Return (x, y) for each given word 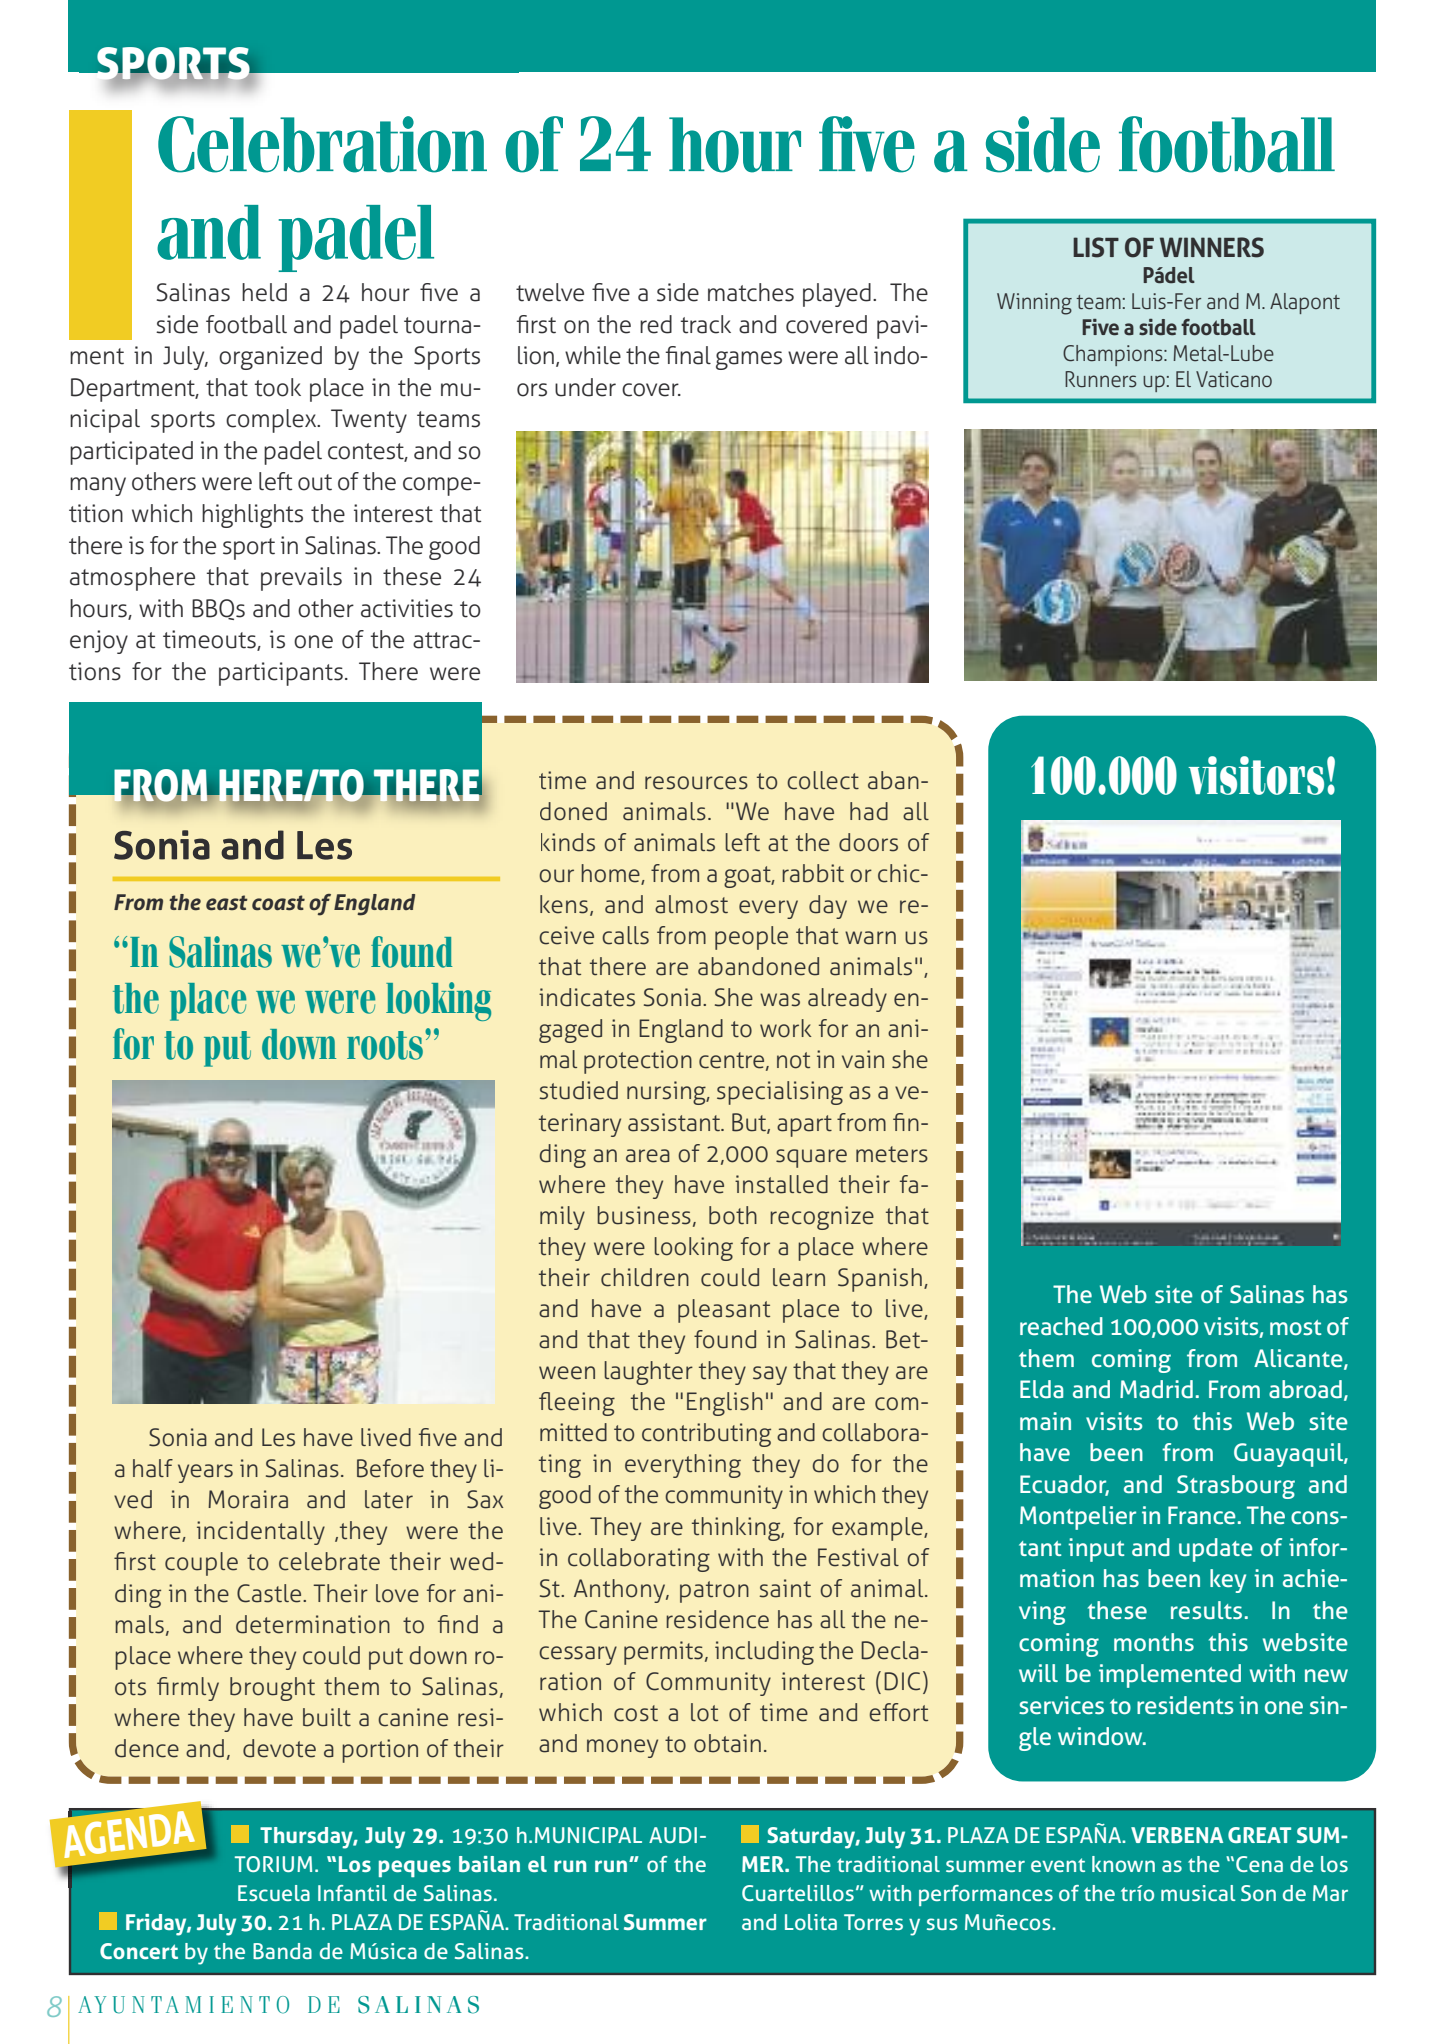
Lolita (811, 1922)
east (227, 903)
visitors (1256, 775)
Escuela (274, 1893)
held (264, 292)
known (1123, 1864)
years (205, 1473)
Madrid (1156, 1389)
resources (696, 783)
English (725, 1404)
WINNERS (1212, 247)
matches (751, 292)
